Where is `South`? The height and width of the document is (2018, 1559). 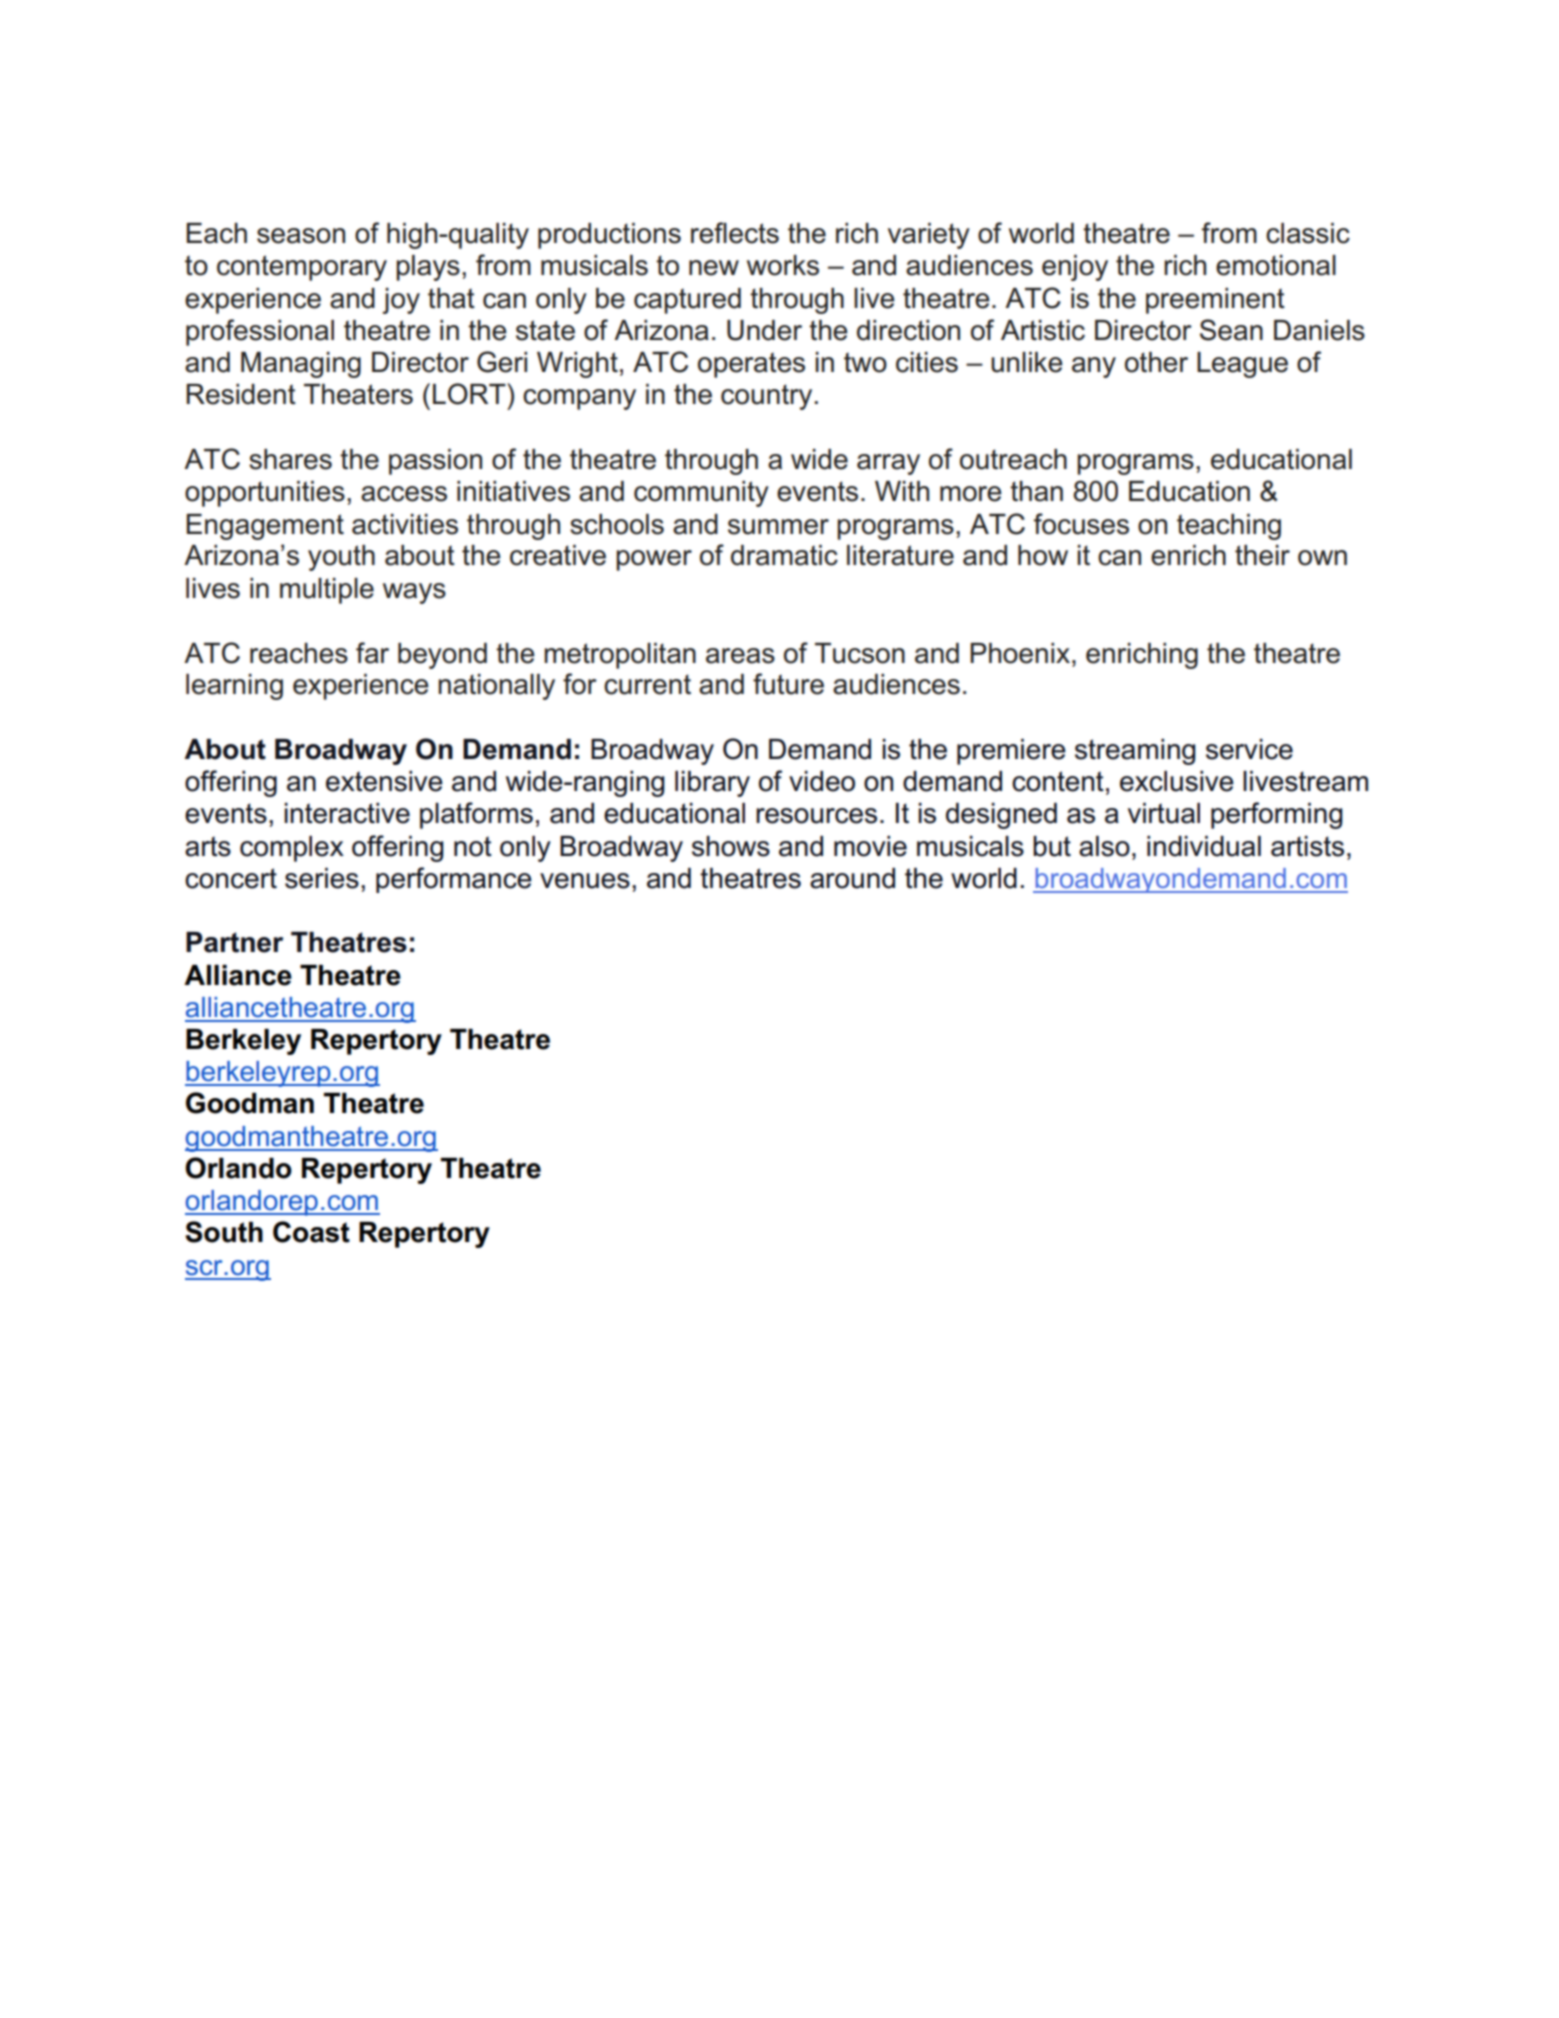 South is located at coordinates (224, 1232).
